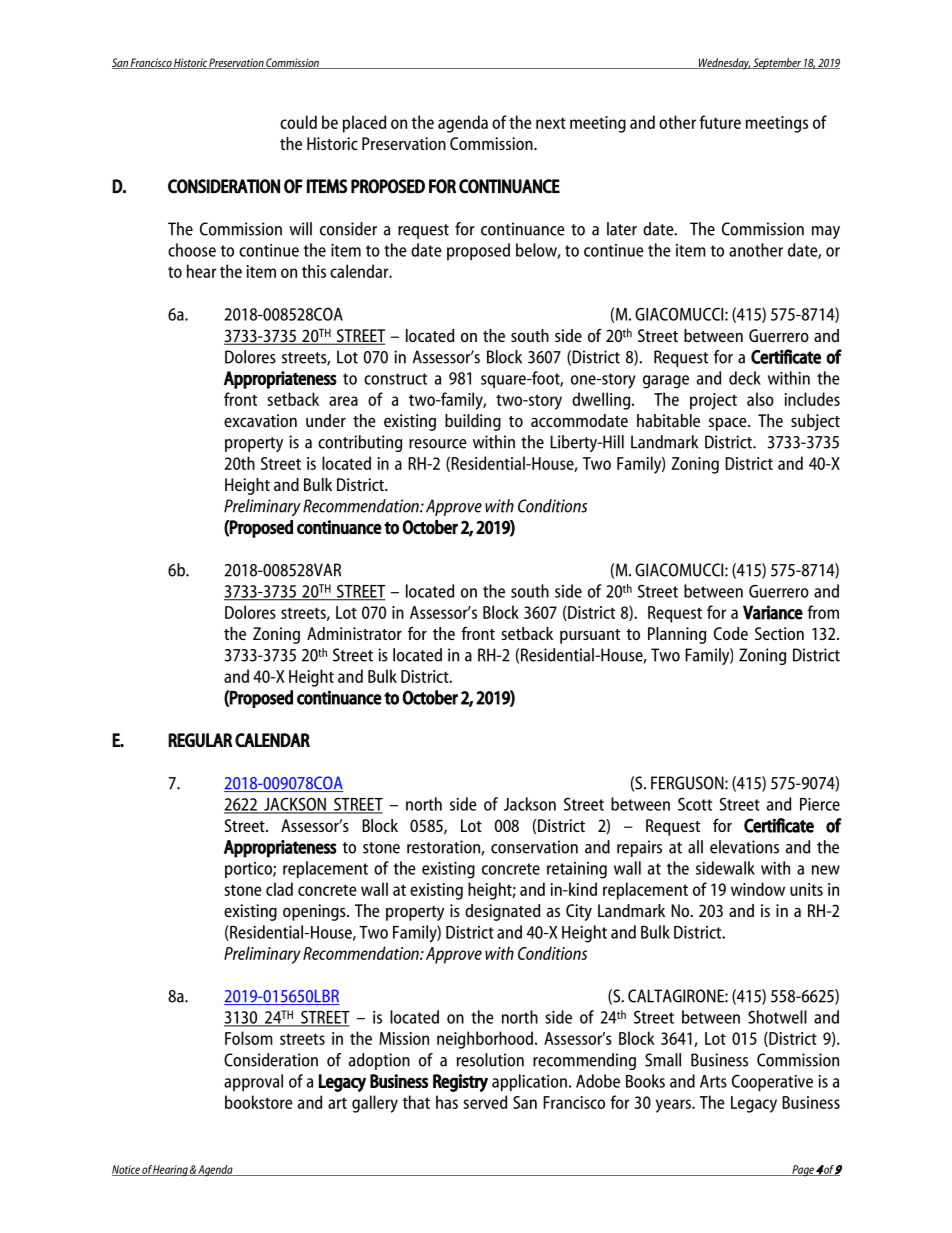 The height and width of the screenshot is (1233, 952). I want to click on could, so click(298, 122).
